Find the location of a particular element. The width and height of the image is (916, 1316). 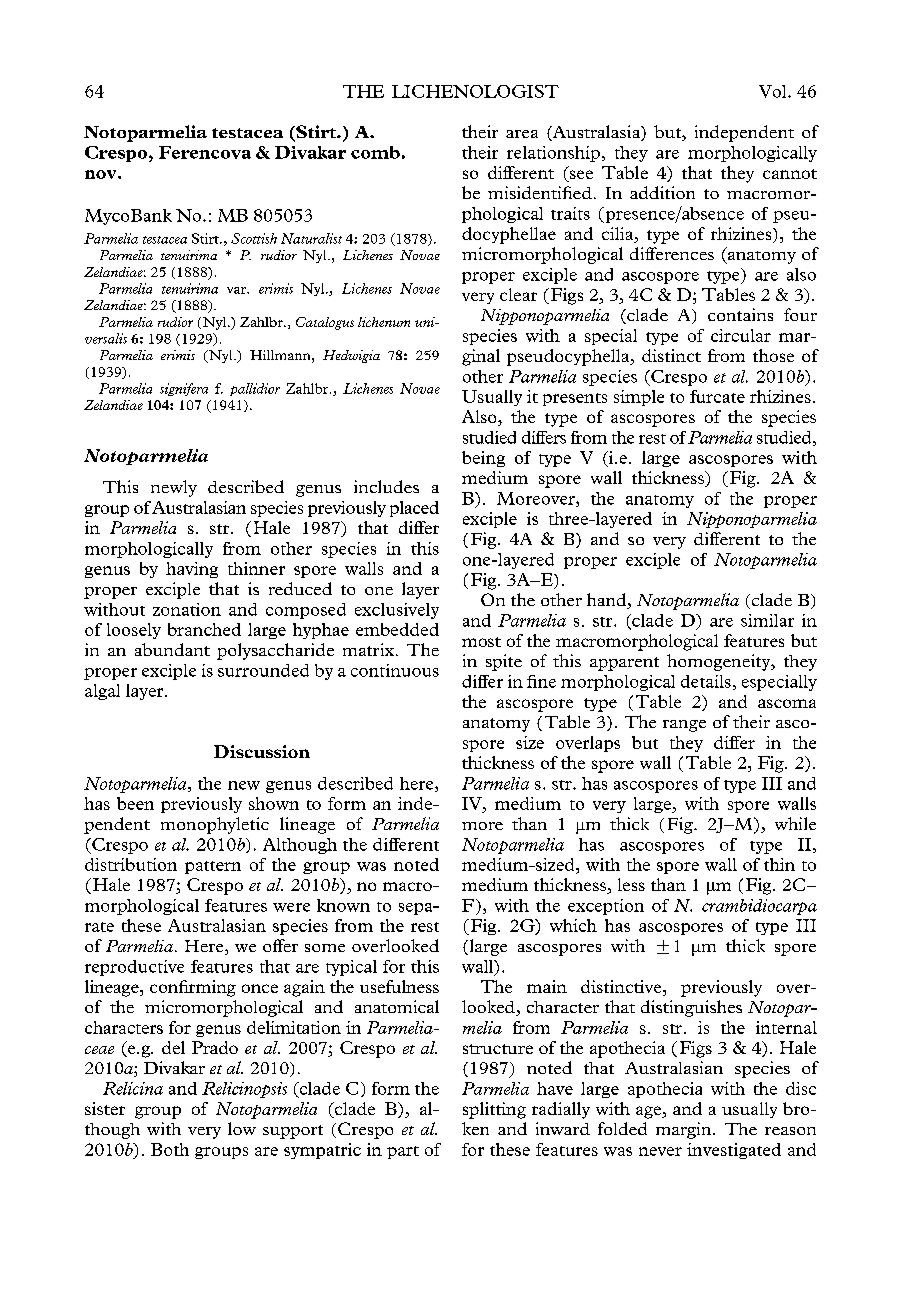

zonation is located at coordinates (187, 609).
